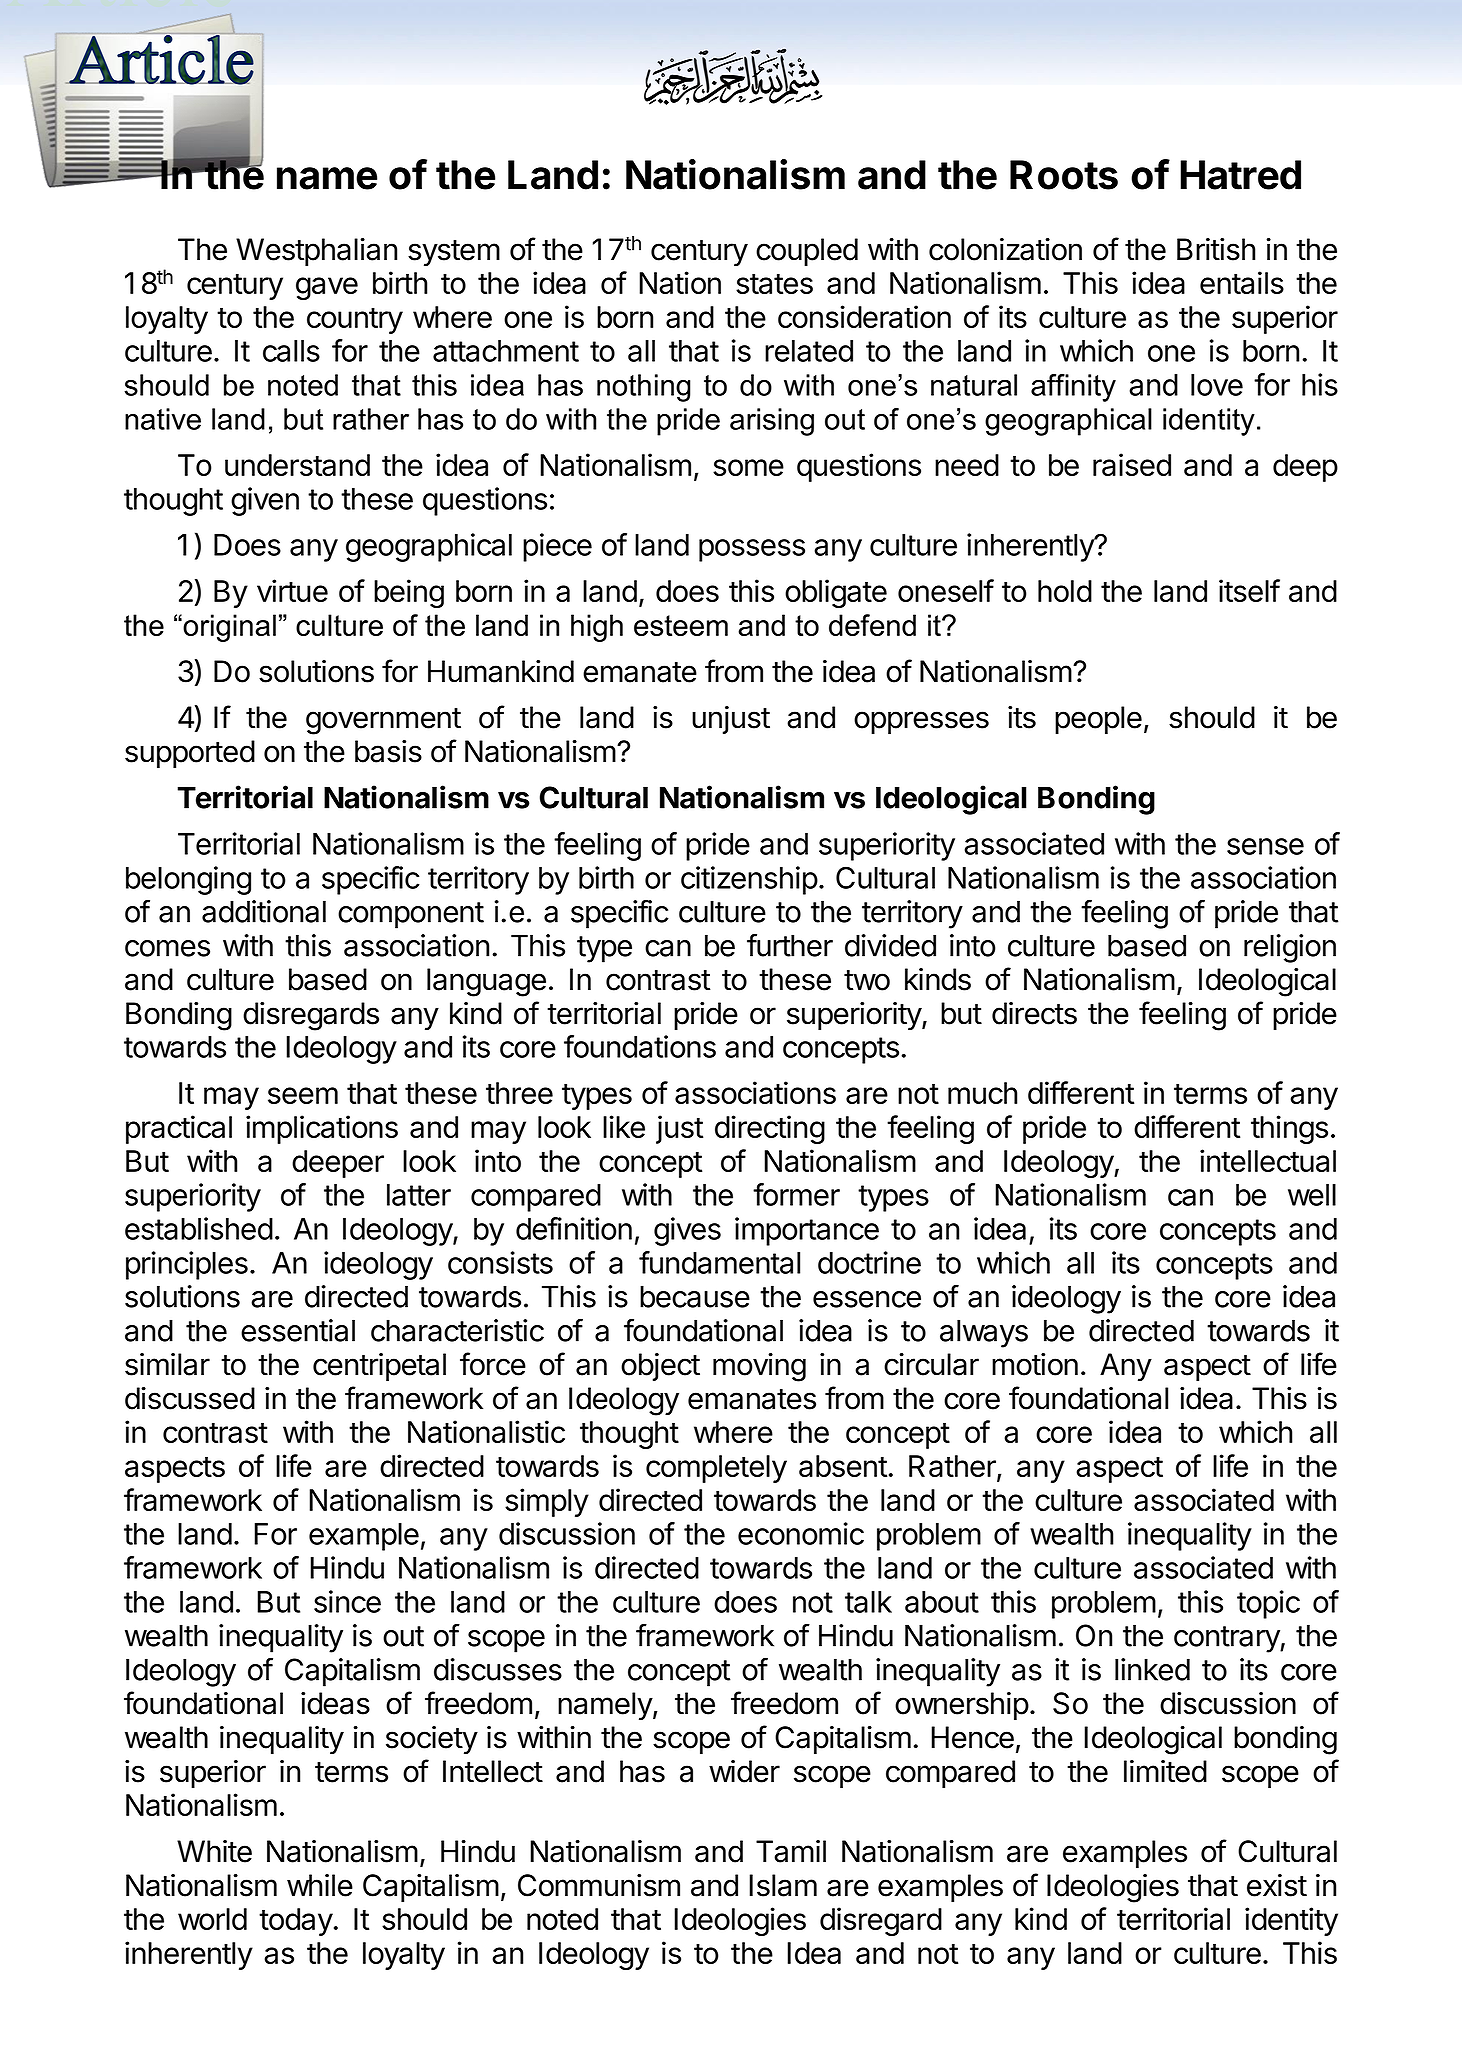  I want to click on people, so click(1098, 720).
